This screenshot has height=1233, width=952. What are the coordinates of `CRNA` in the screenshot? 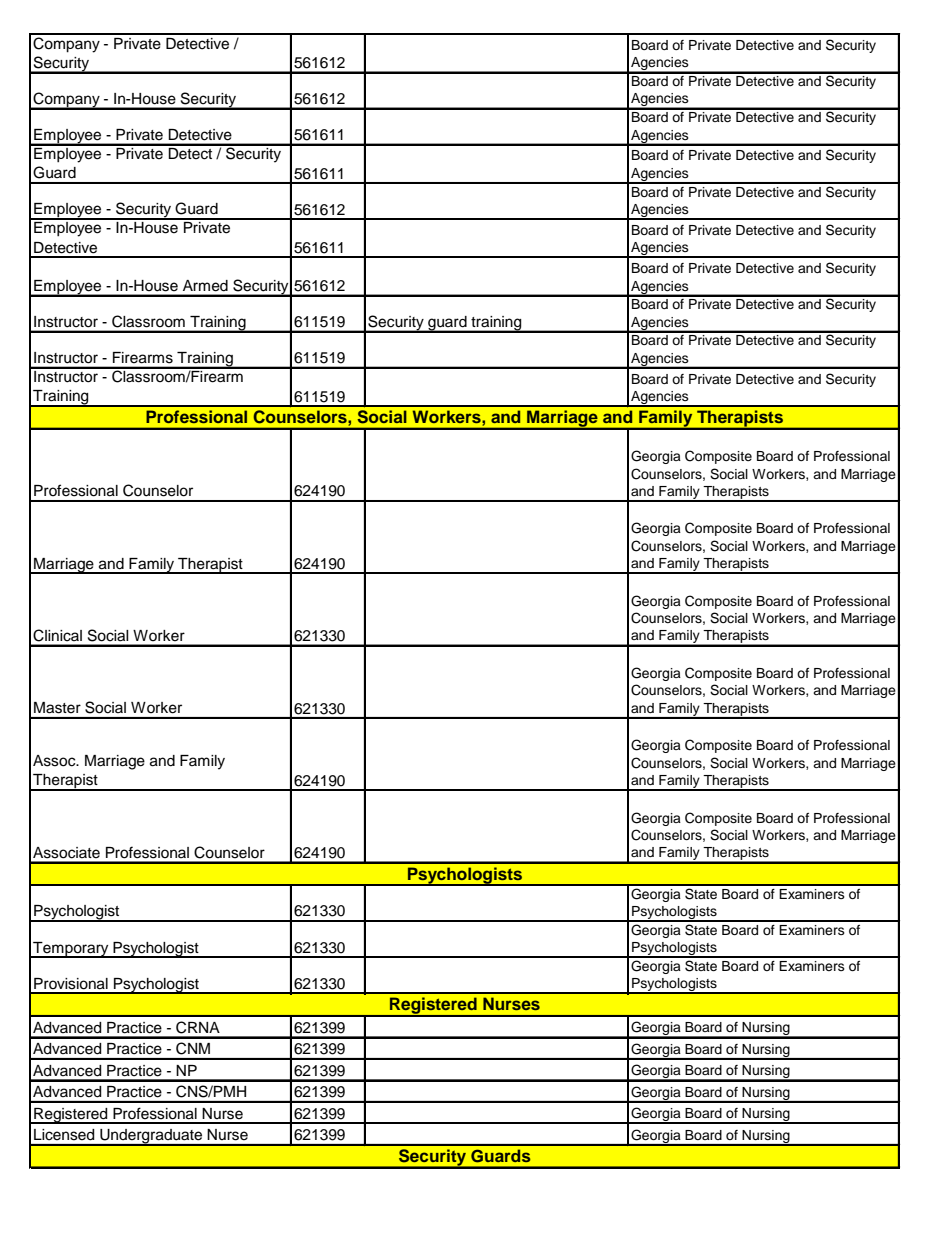 It's located at (198, 1027).
